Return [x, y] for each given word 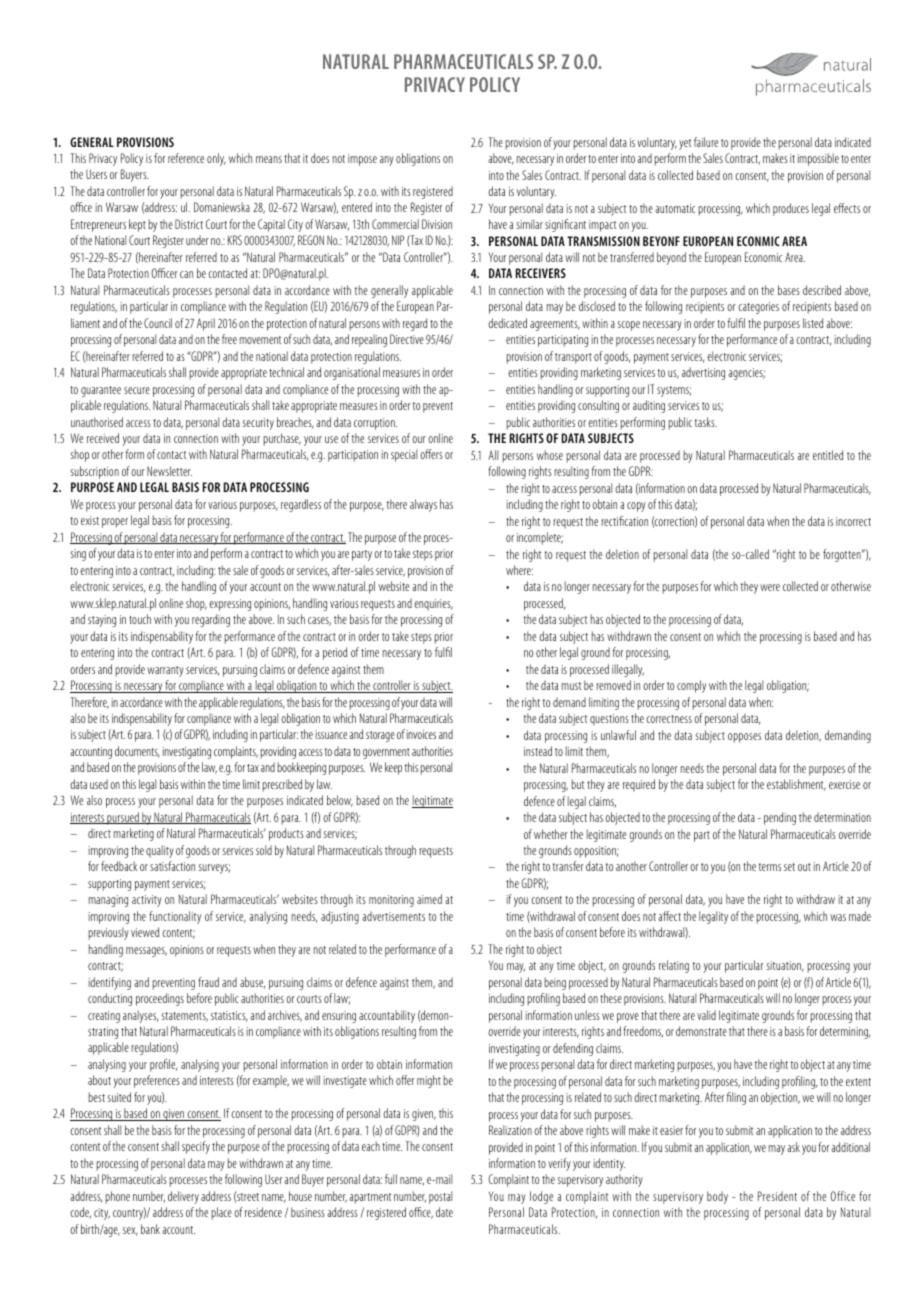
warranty [165, 671]
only [216, 159]
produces [791, 209]
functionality [175, 917]
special [404, 455]
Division [437, 224]
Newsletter [169, 471]
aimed [429, 899]
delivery [183, 1197]
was [838, 917]
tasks [706, 422]
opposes [744, 738]
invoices [421, 734]
